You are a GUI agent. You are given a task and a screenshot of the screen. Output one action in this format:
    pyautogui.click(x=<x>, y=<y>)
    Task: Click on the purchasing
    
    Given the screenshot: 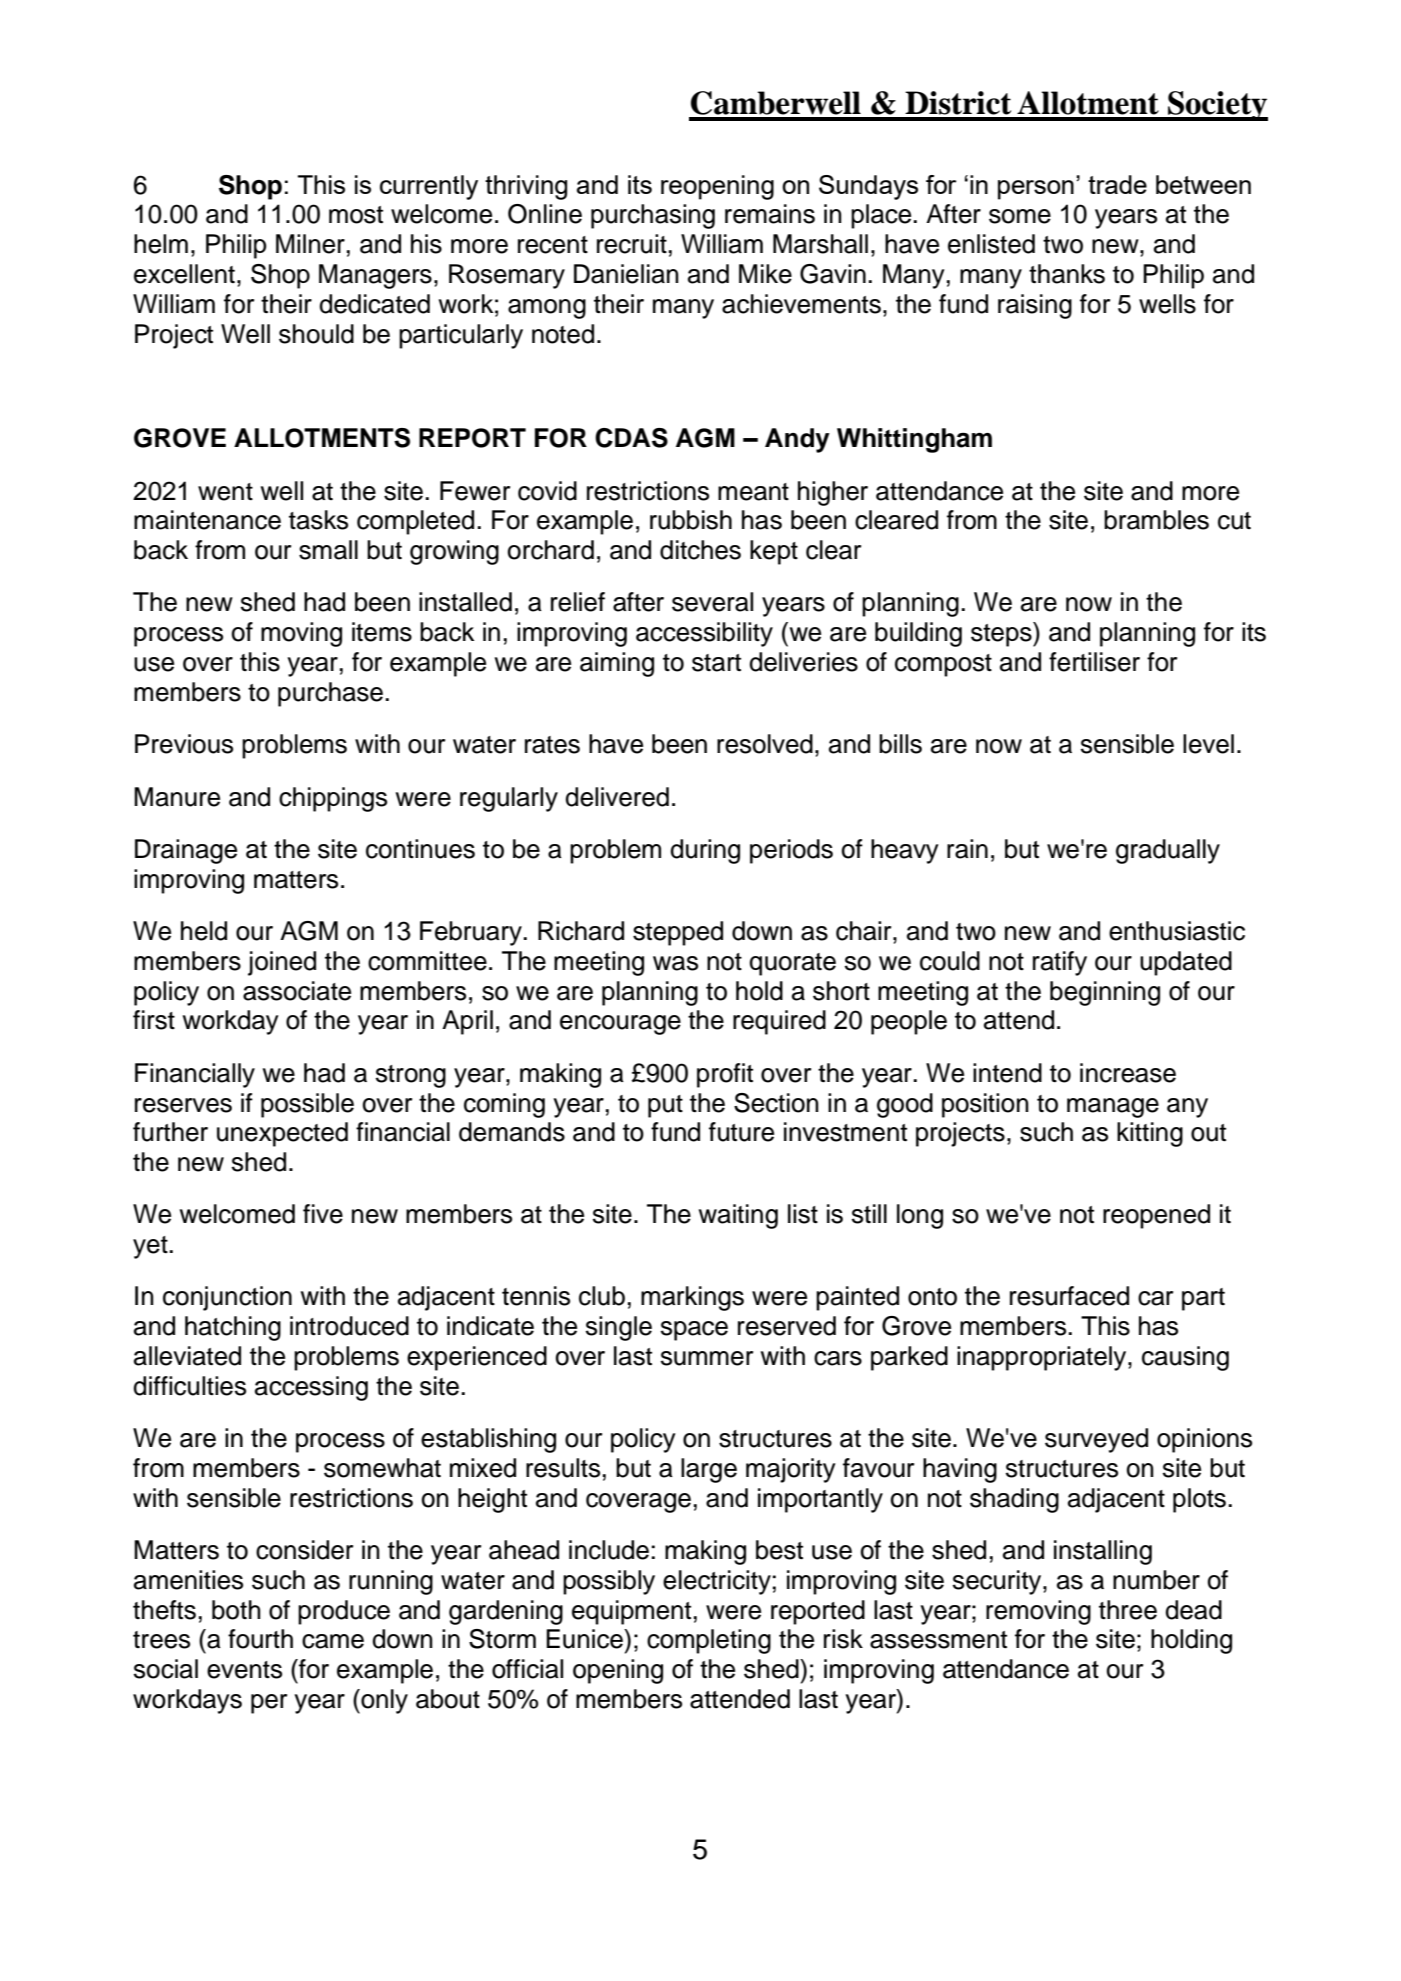 What is the action you would take?
    pyautogui.click(x=653, y=216)
